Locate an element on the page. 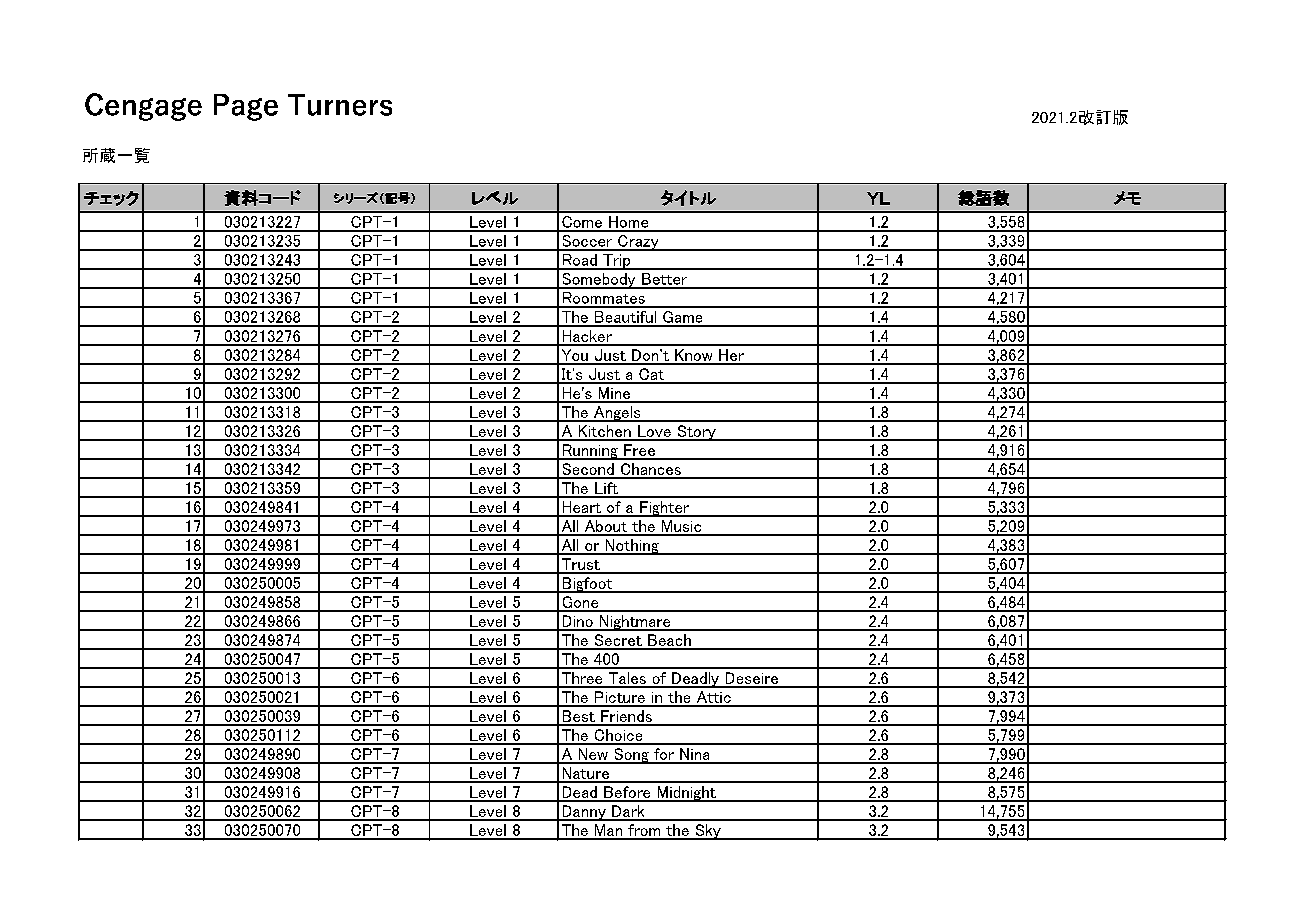 This image has width=1308, height=924. Nightmare is located at coordinates (635, 623).
